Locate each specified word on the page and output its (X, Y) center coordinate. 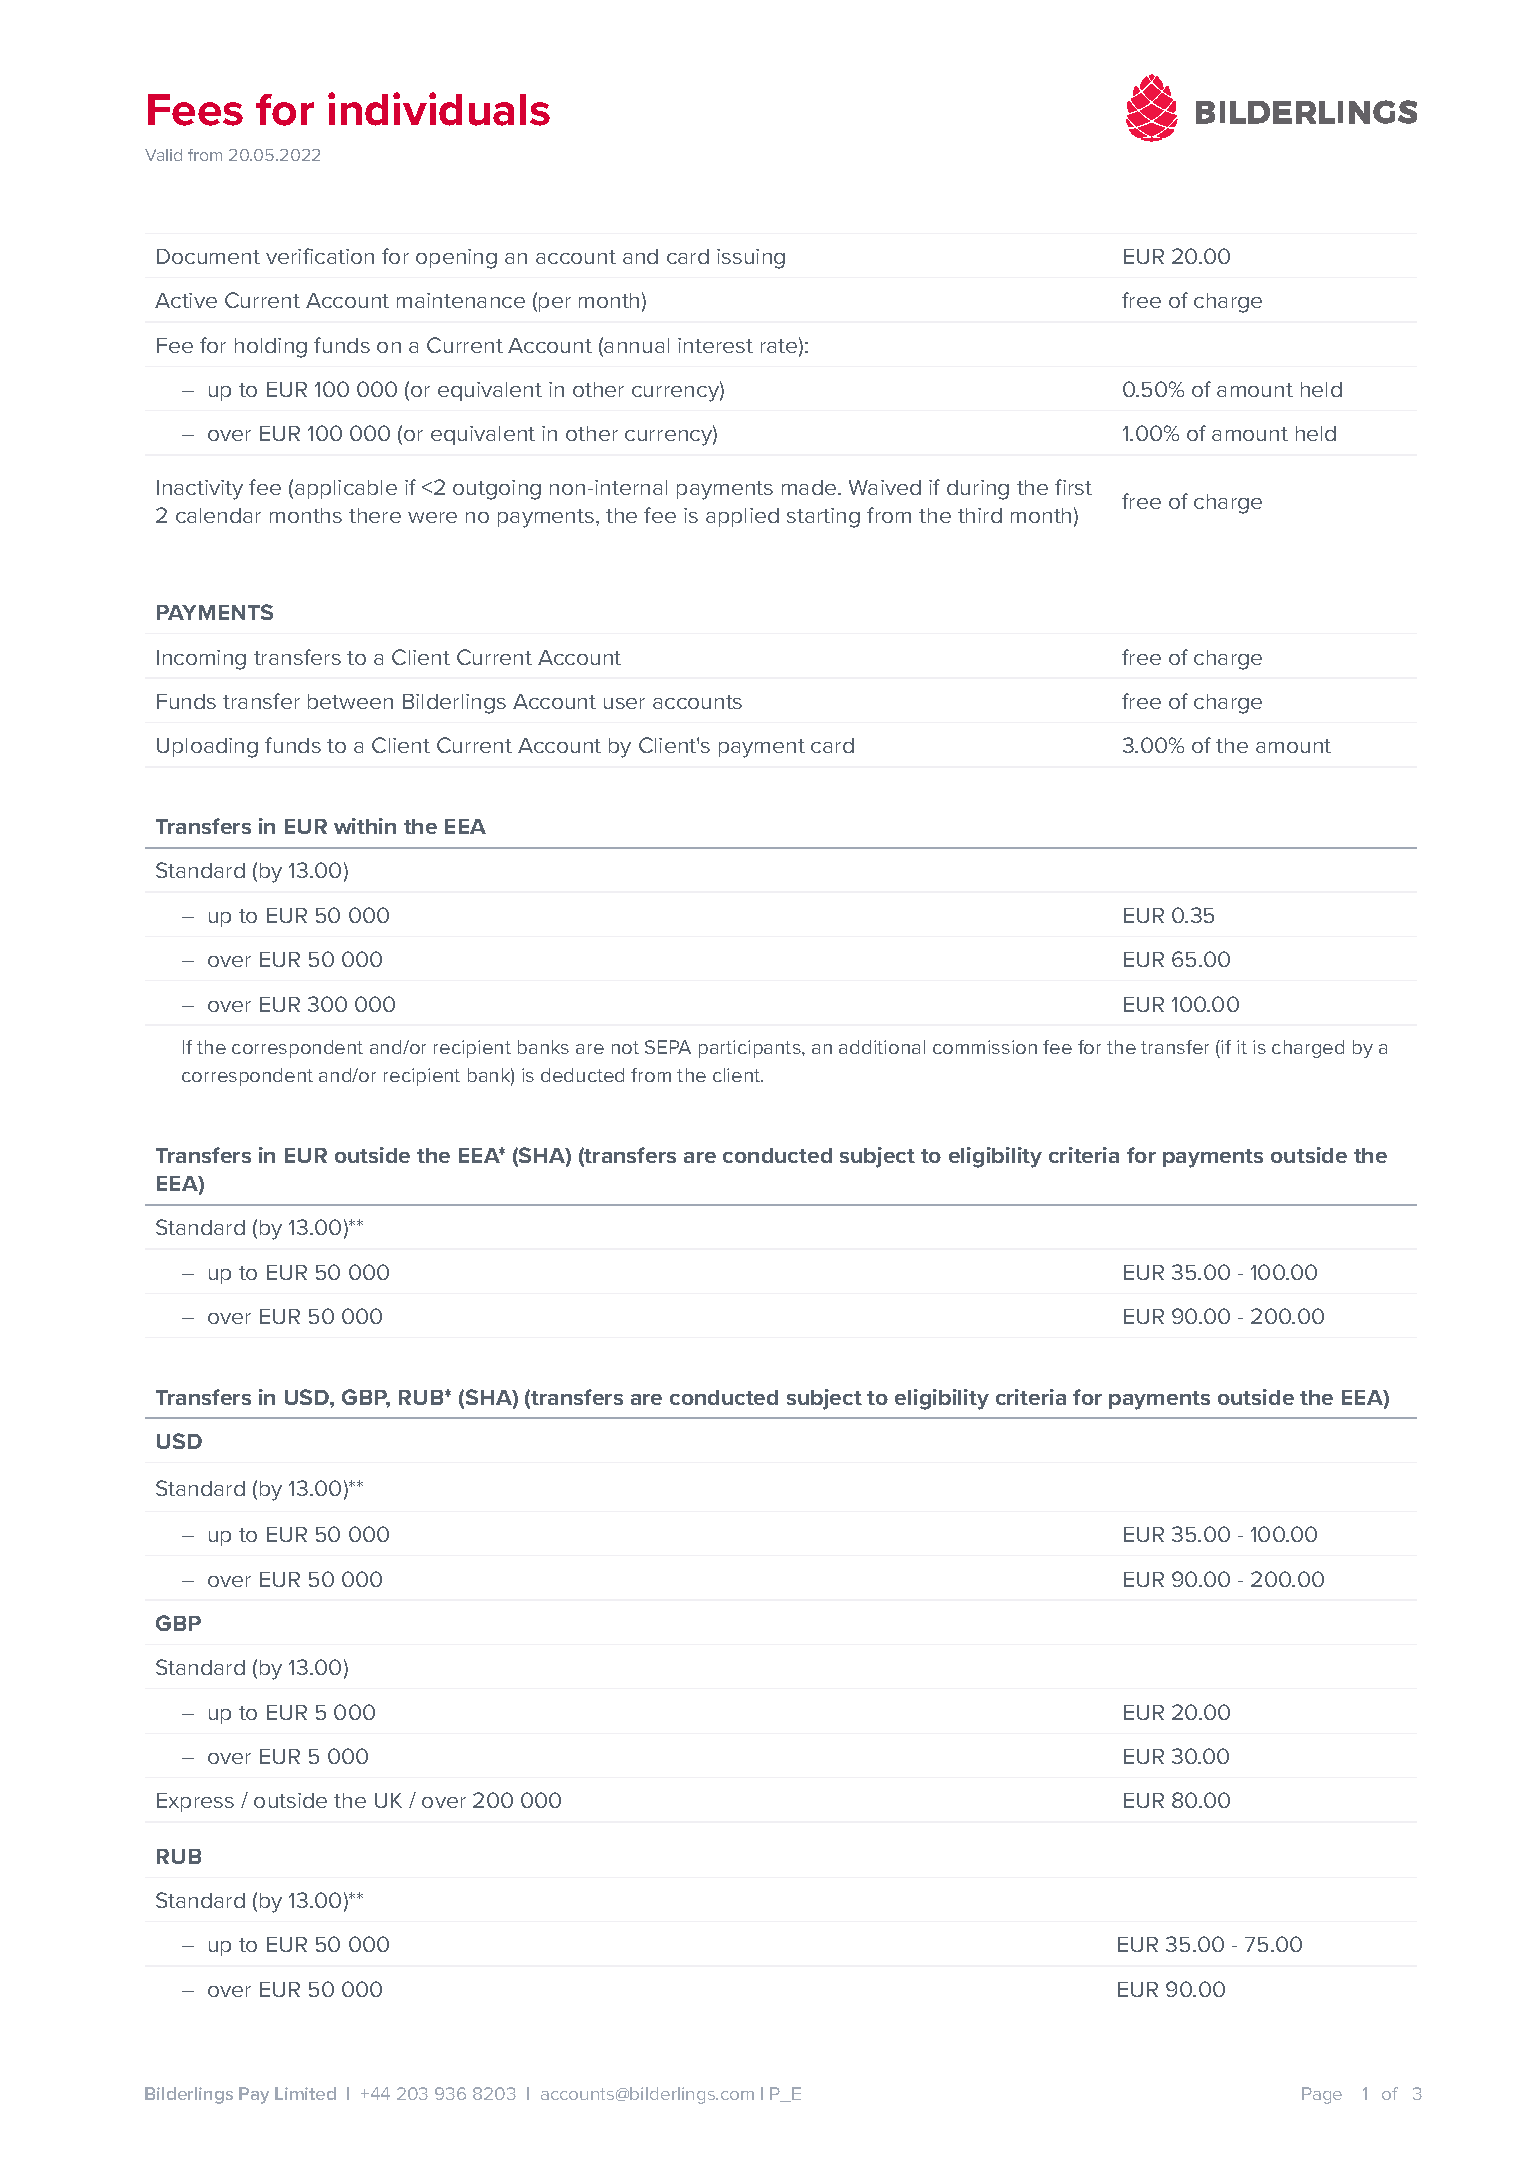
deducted (582, 1075)
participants (751, 1049)
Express (195, 1802)
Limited (305, 2093)
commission (985, 1047)
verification (320, 256)
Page (1322, 2095)
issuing (751, 259)
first (1073, 487)
